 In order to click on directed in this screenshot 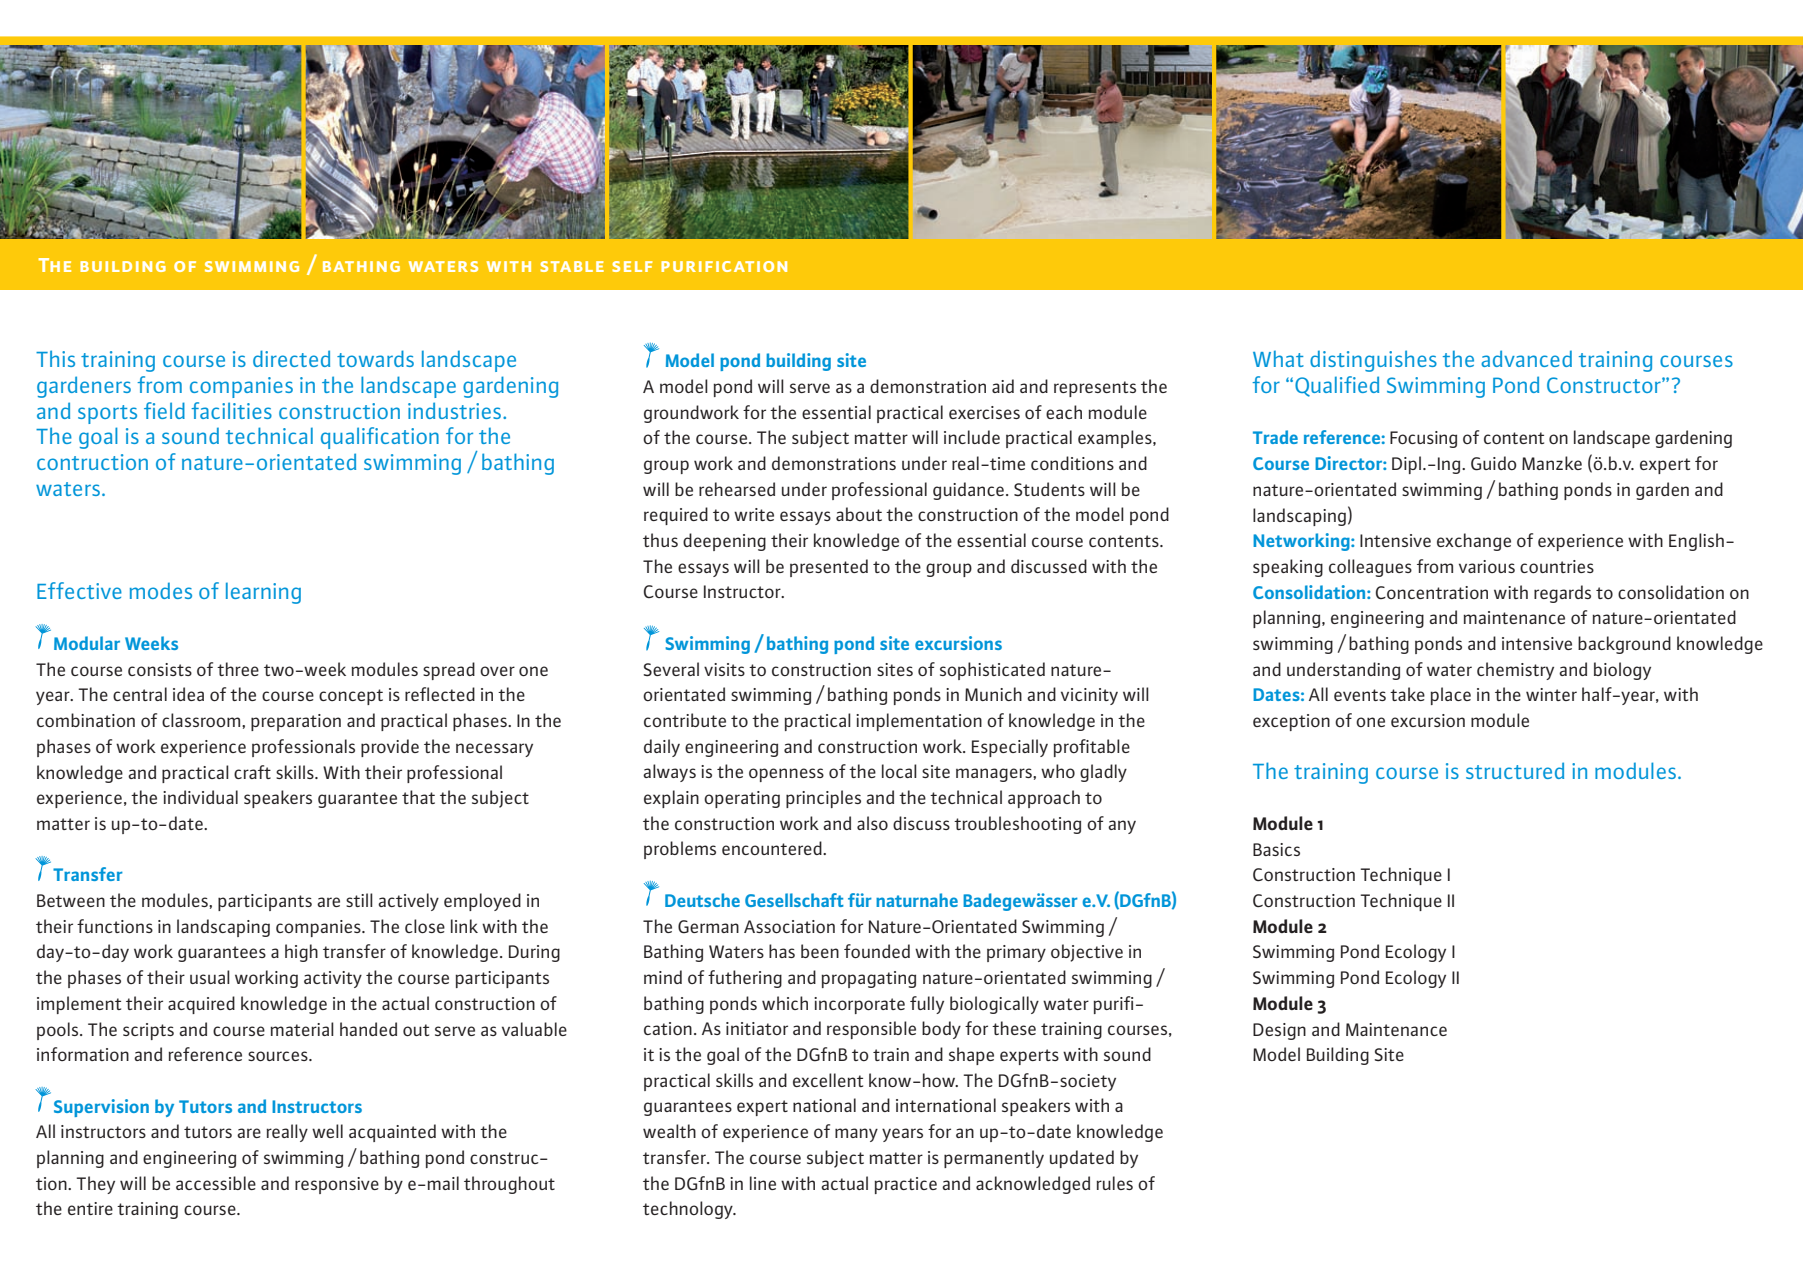, I will do `click(291, 358)`.
